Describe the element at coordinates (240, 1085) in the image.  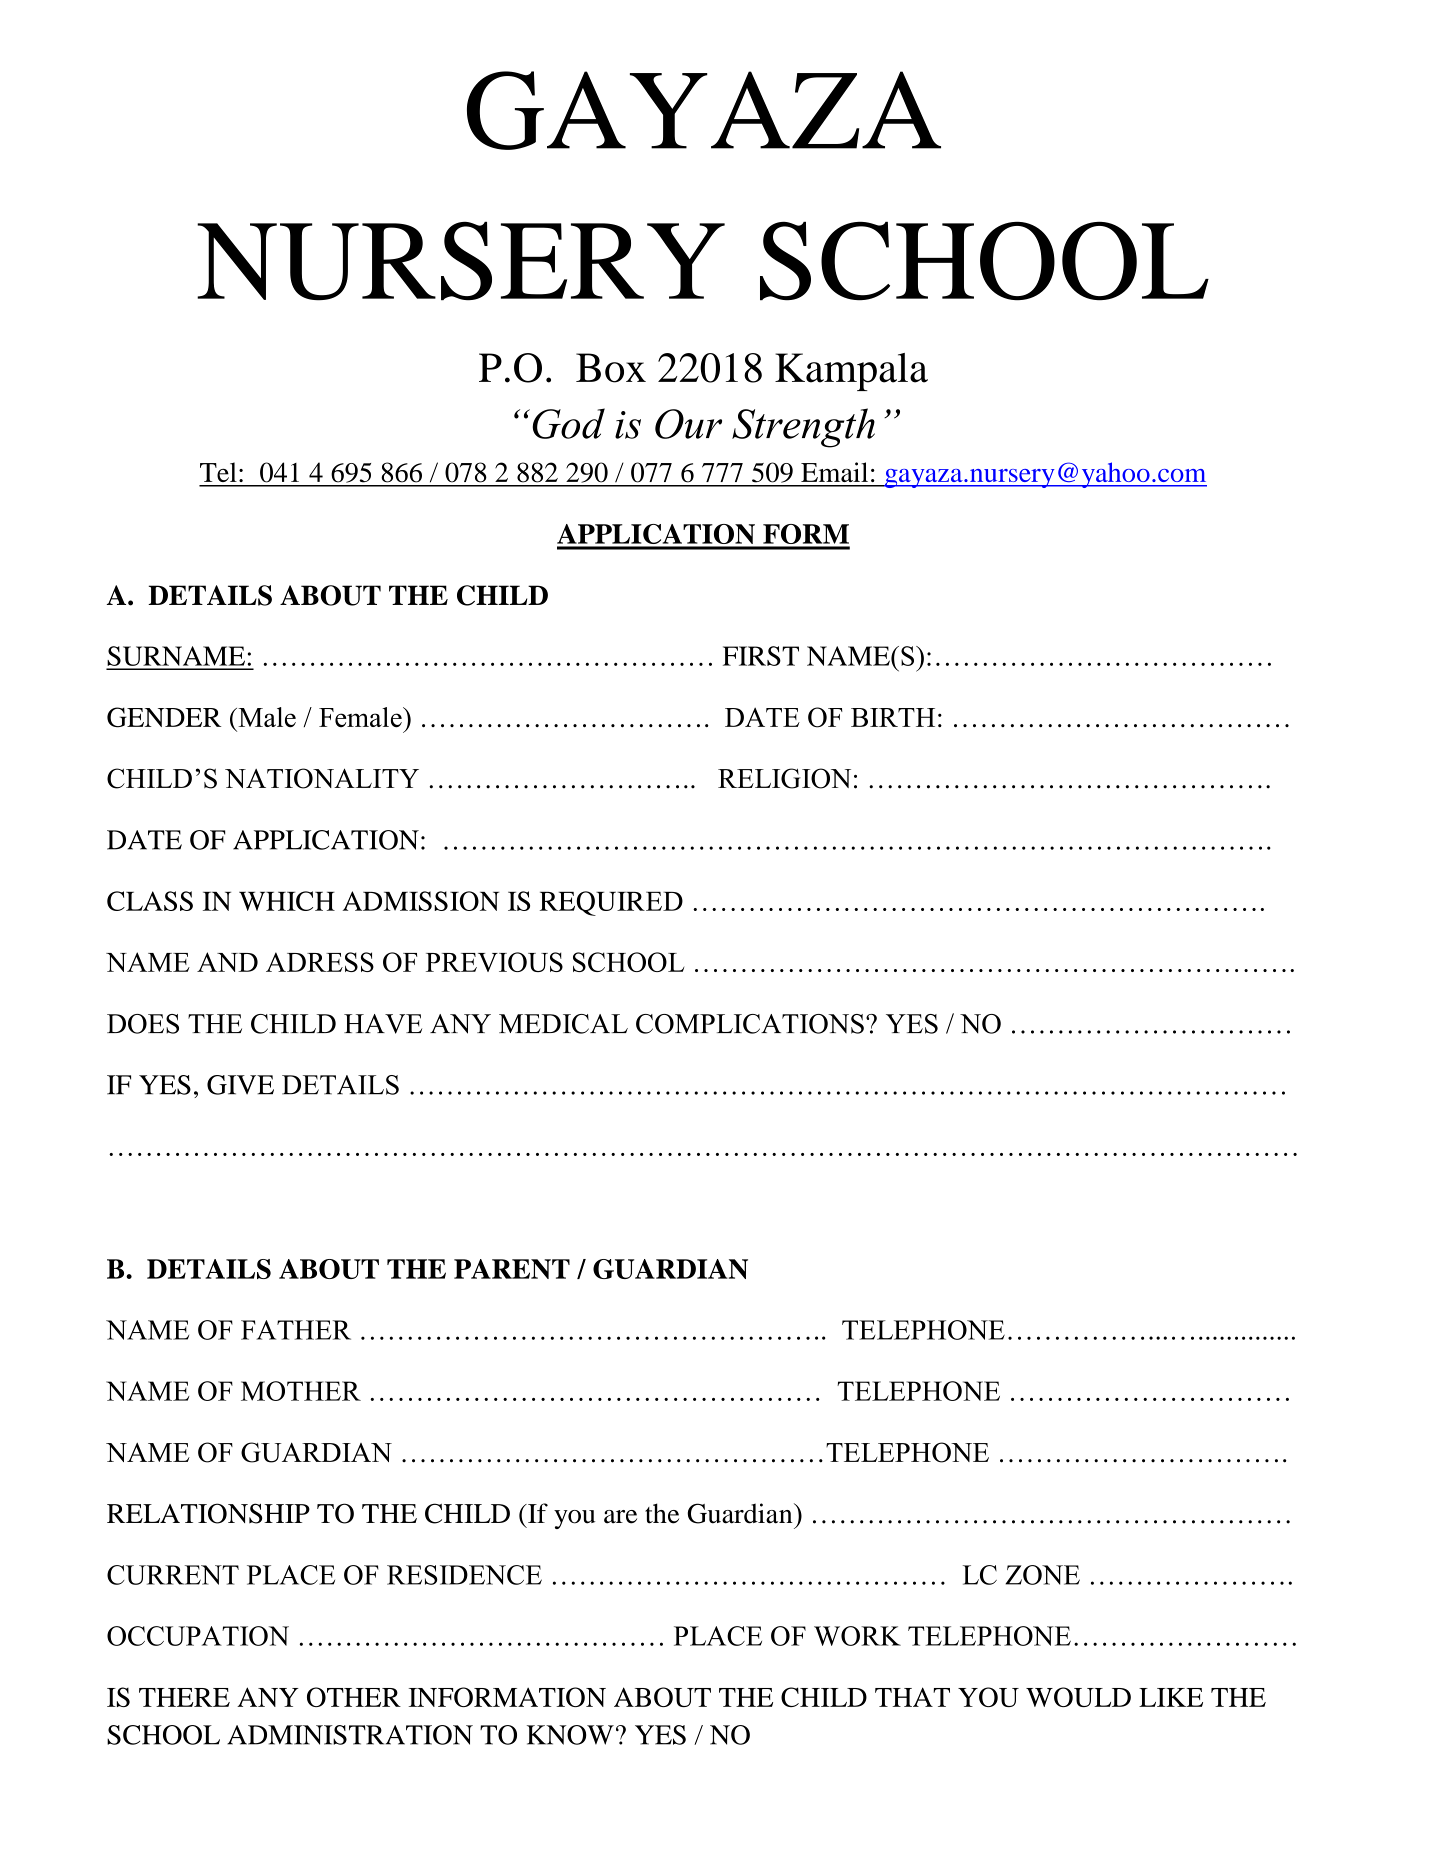
I see `GIVE` at that location.
